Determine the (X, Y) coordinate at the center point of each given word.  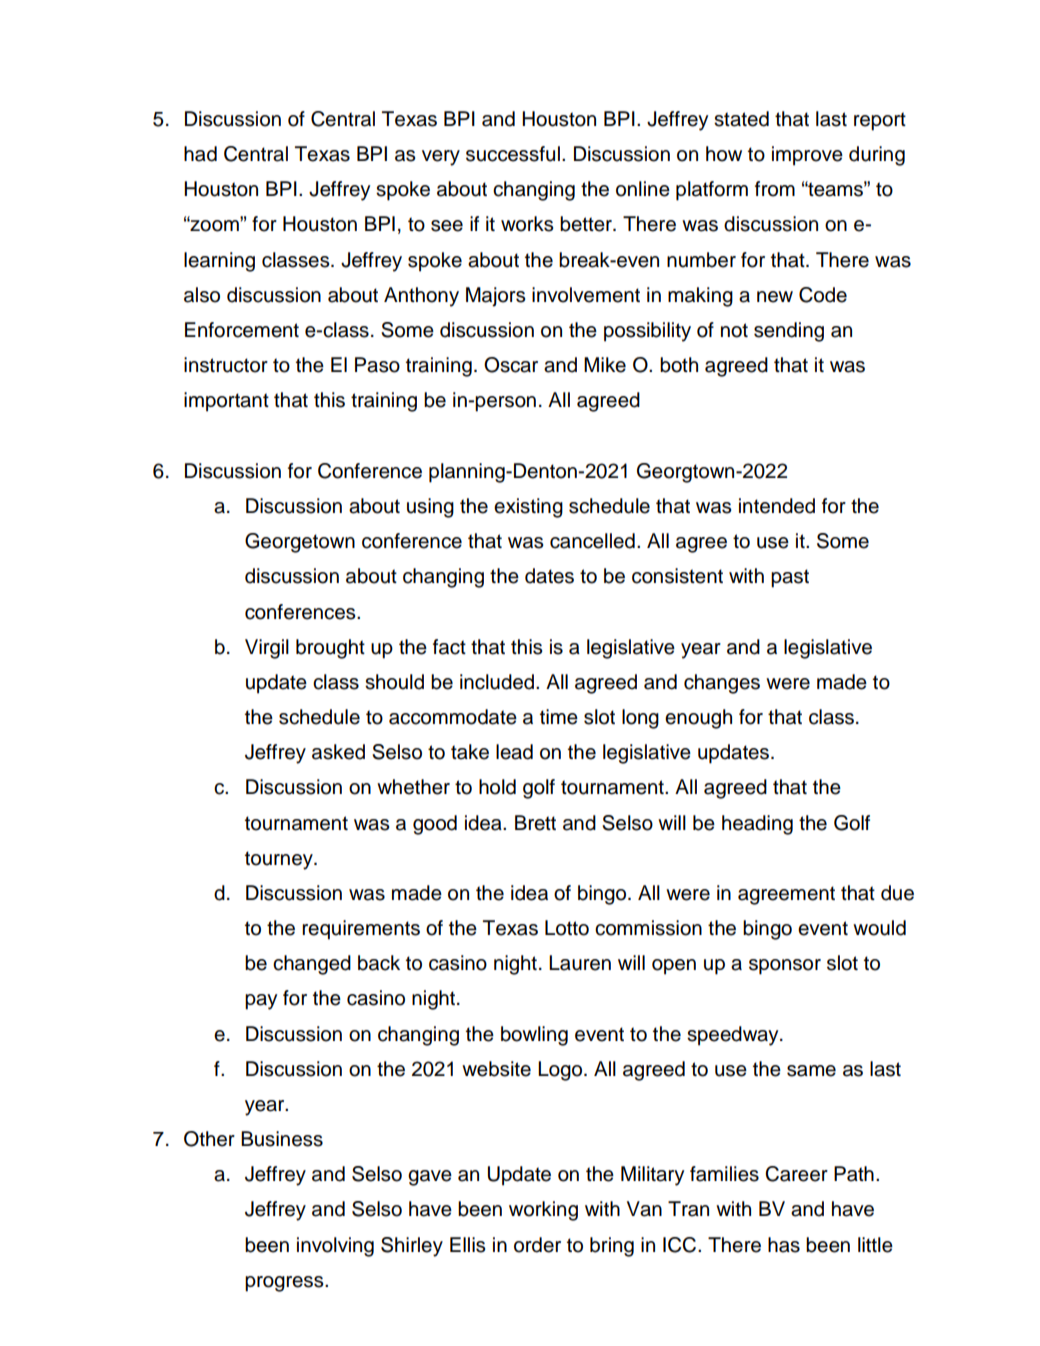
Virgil (267, 649)
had (200, 154)
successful (513, 154)
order (537, 1245)
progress (285, 1284)
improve (807, 156)
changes (722, 684)
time (559, 717)
